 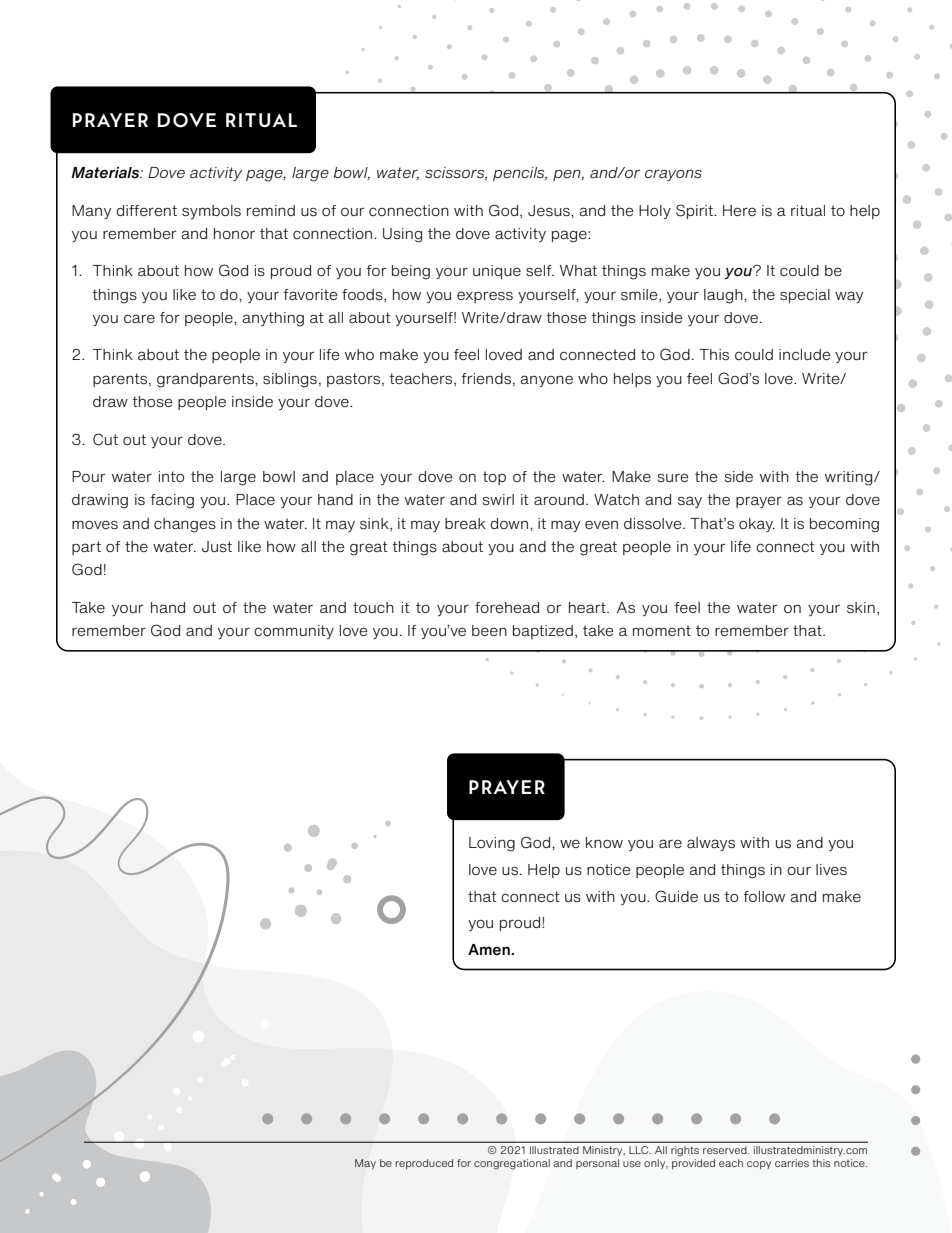 What do you see at coordinates (739, 210) in the screenshot?
I see `Here` at bounding box center [739, 210].
